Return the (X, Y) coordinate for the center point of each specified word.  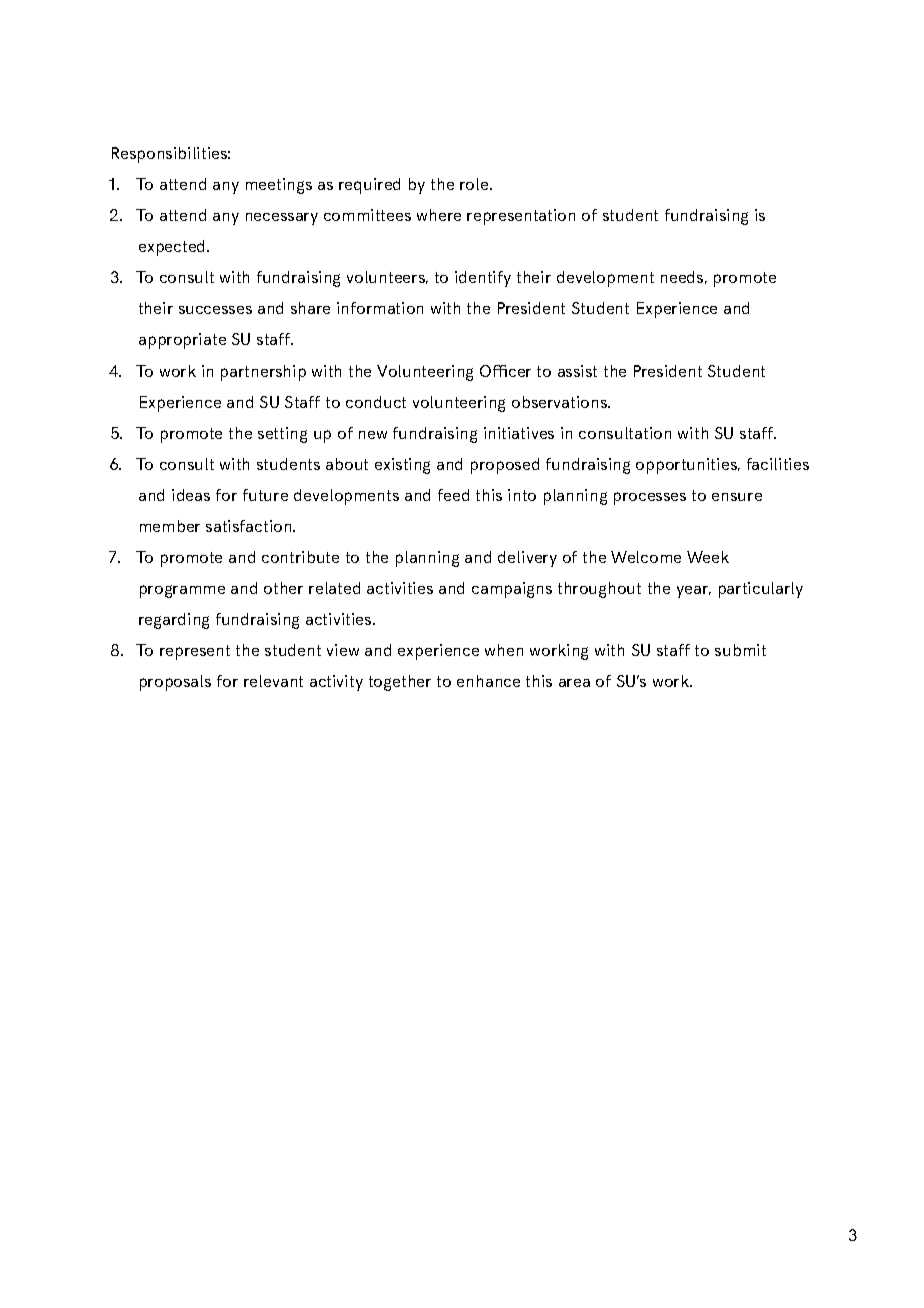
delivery (527, 559)
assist (577, 371)
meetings (279, 186)
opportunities (687, 466)
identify (483, 279)
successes (215, 310)
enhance (488, 681)
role (475, 184)
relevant (273, 681)
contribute (300, 557)
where (439, 215)
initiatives (519, 433)
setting (282, 435)
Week (708, 557)
